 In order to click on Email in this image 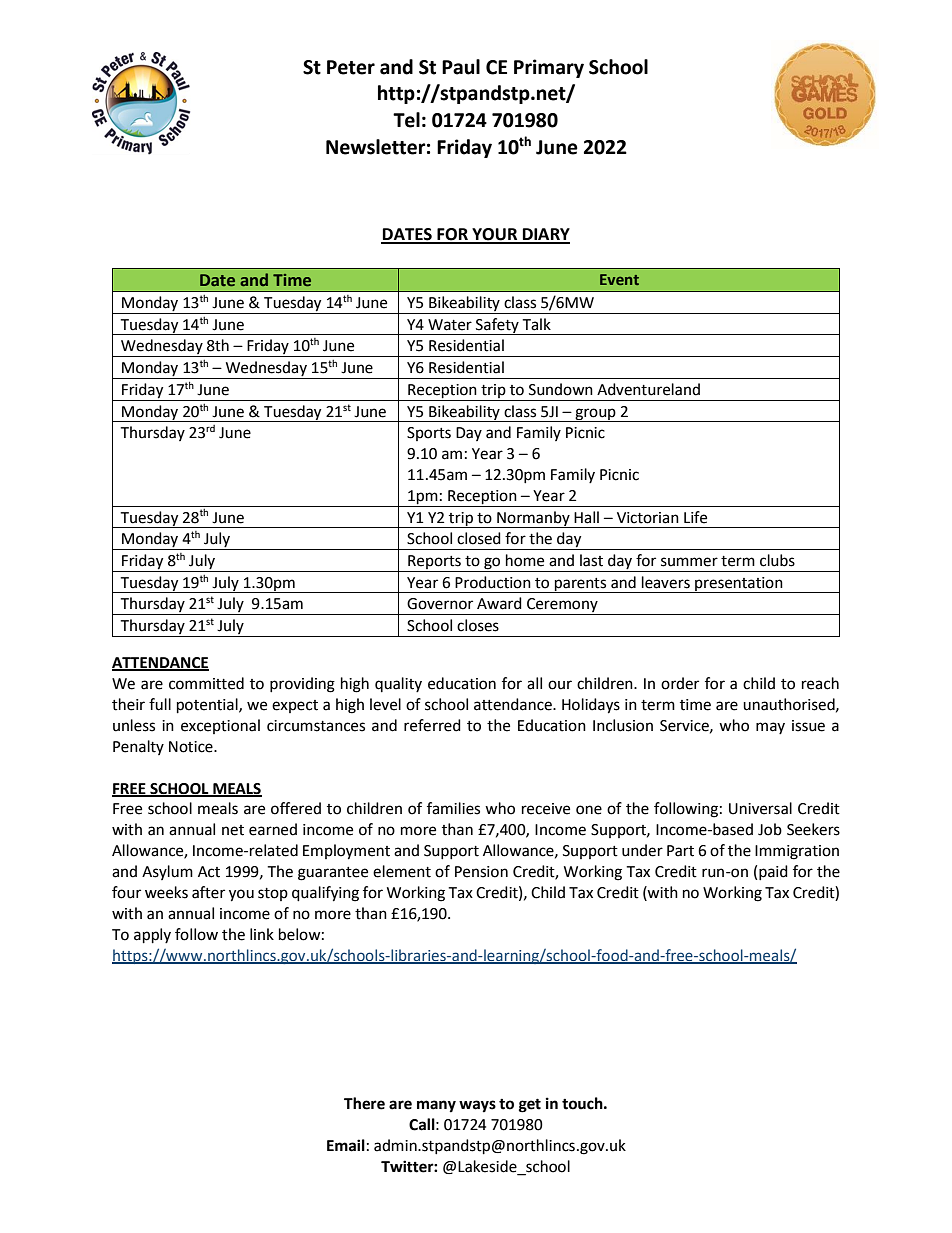, I will do `click(346, 1145)`.
